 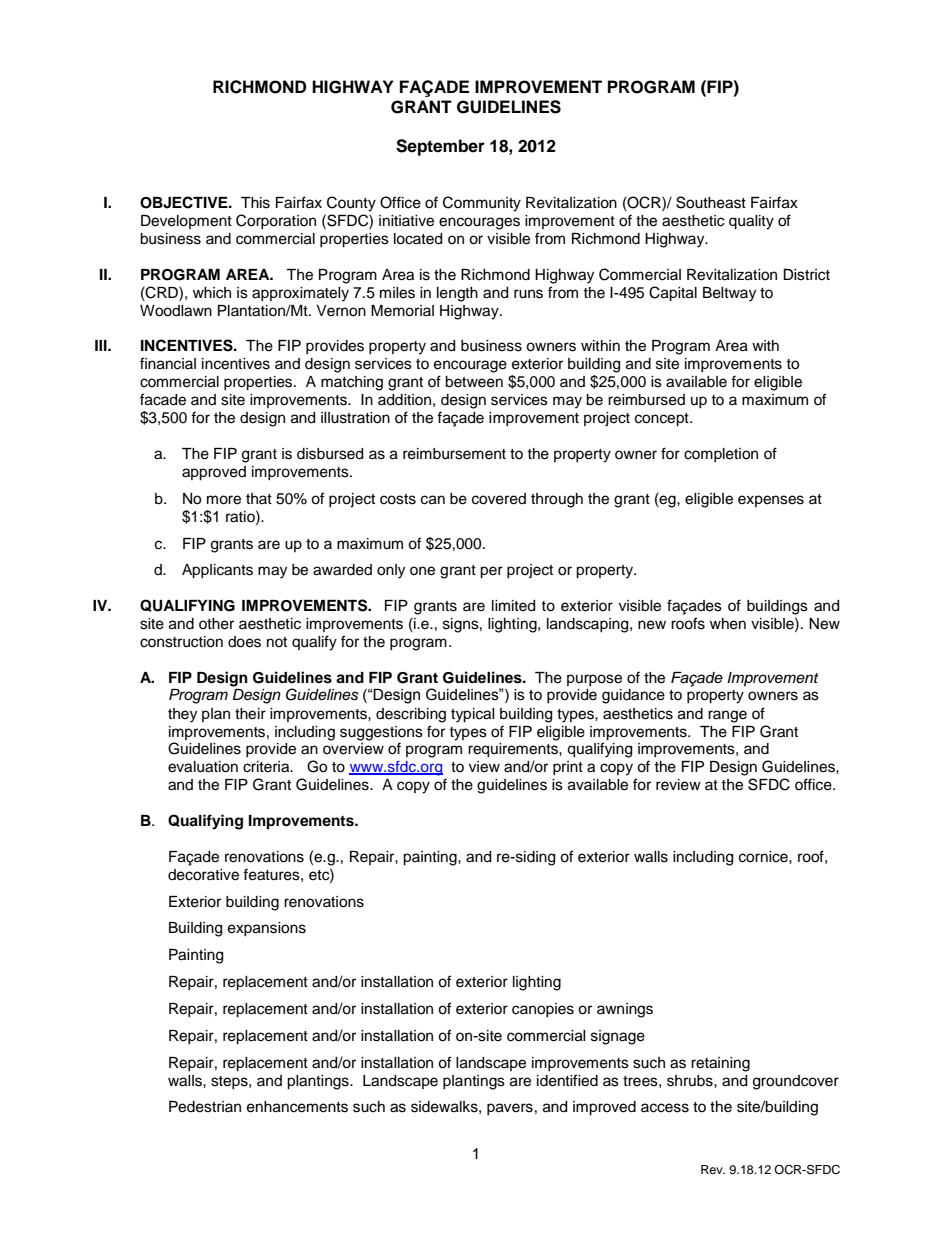 I want to click on retaining, so click(x=720, y=1064).
